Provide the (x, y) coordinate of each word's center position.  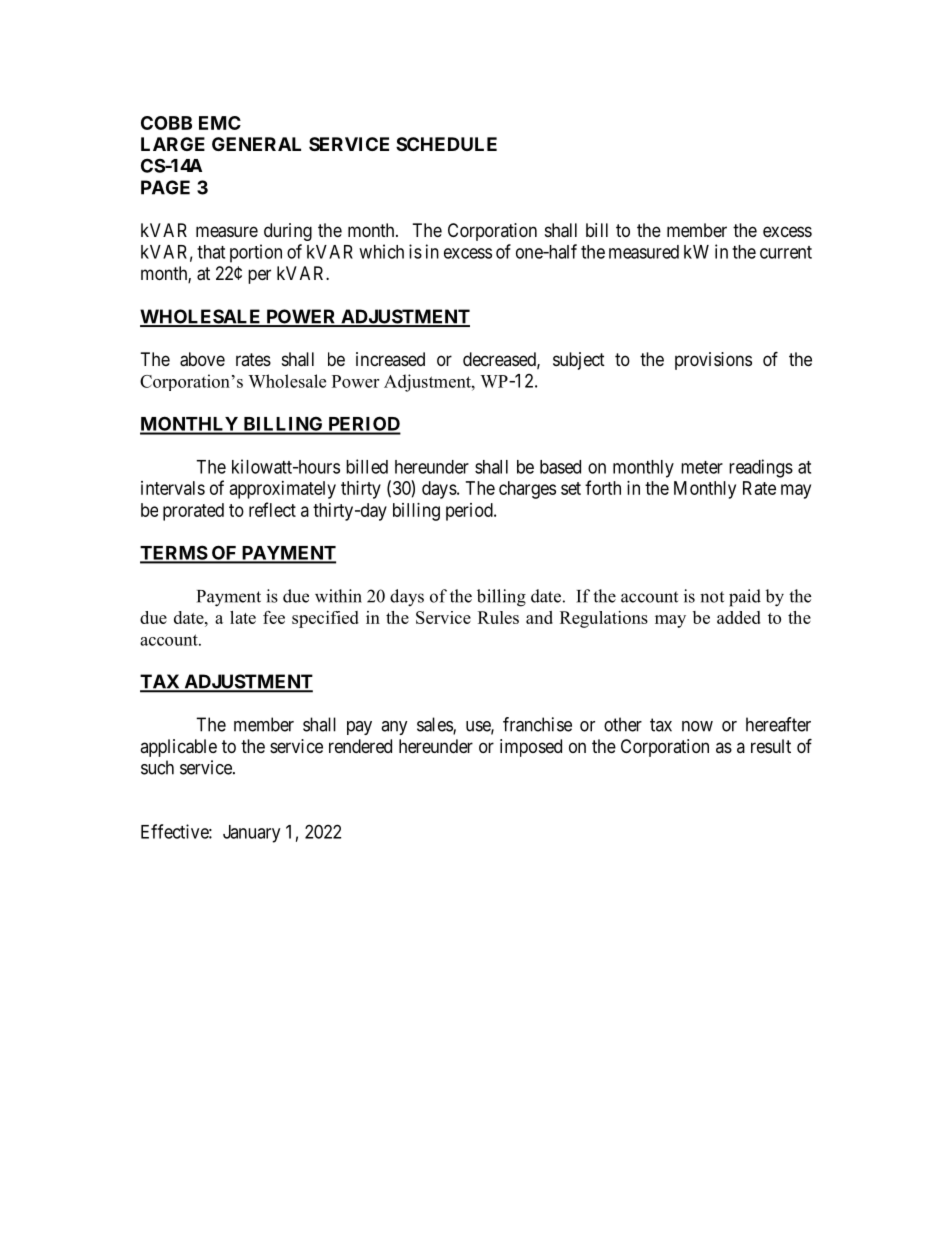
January (251, 834)
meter (702, 467)
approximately (283, 490)
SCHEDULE (446, 144)
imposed (531, 748)
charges (527, 490)
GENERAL (256, 144)
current (786, 252)
